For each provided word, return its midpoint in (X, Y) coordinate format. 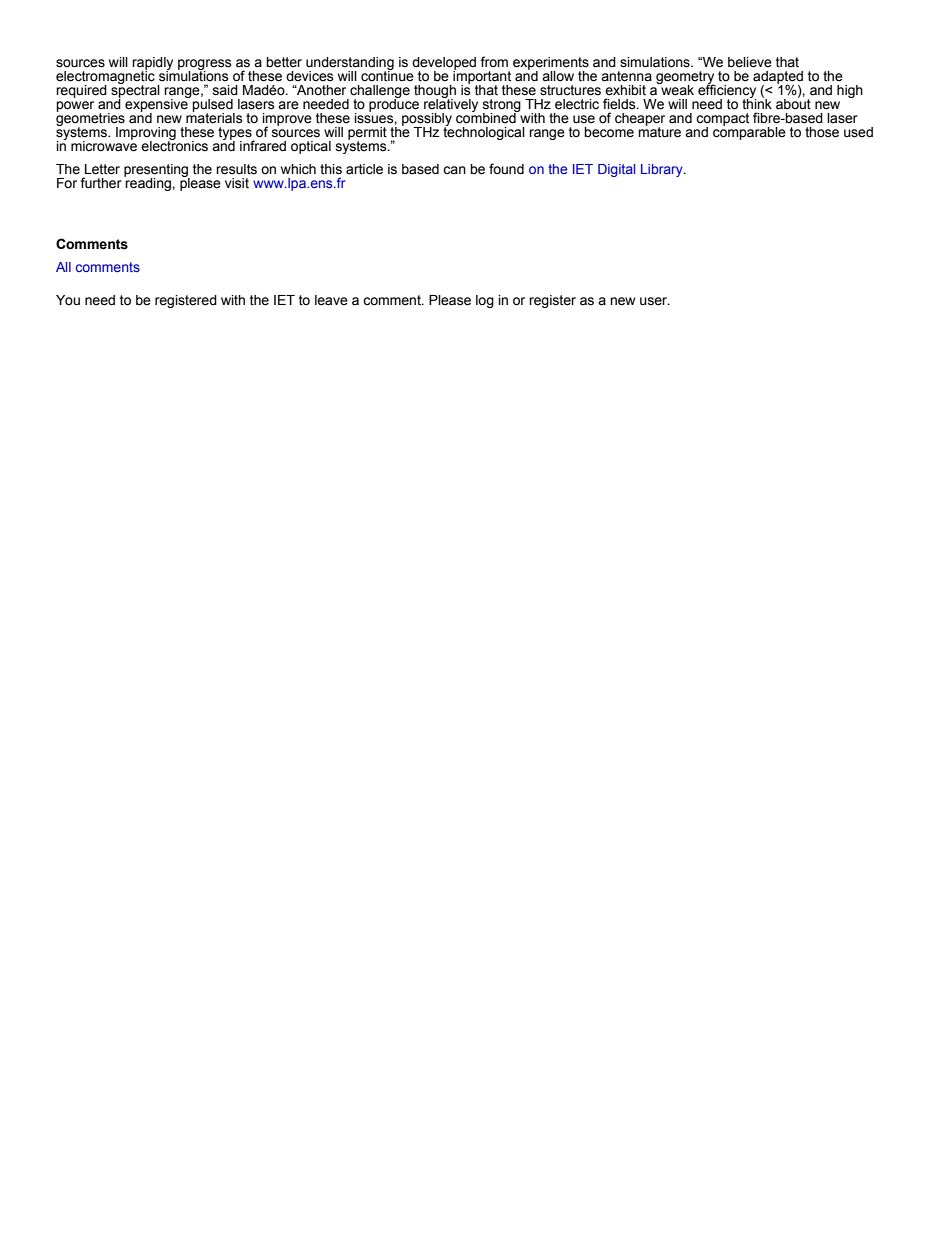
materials (214, 117)
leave (331, 300)
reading (148, 183)
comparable (749, 132)
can (454, 170)
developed (444, 64)
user (655, 301)
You (68, 300)
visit (237, 183)
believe (750, 62)
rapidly (152, 64)
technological (484, 132)
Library (663, 170)
